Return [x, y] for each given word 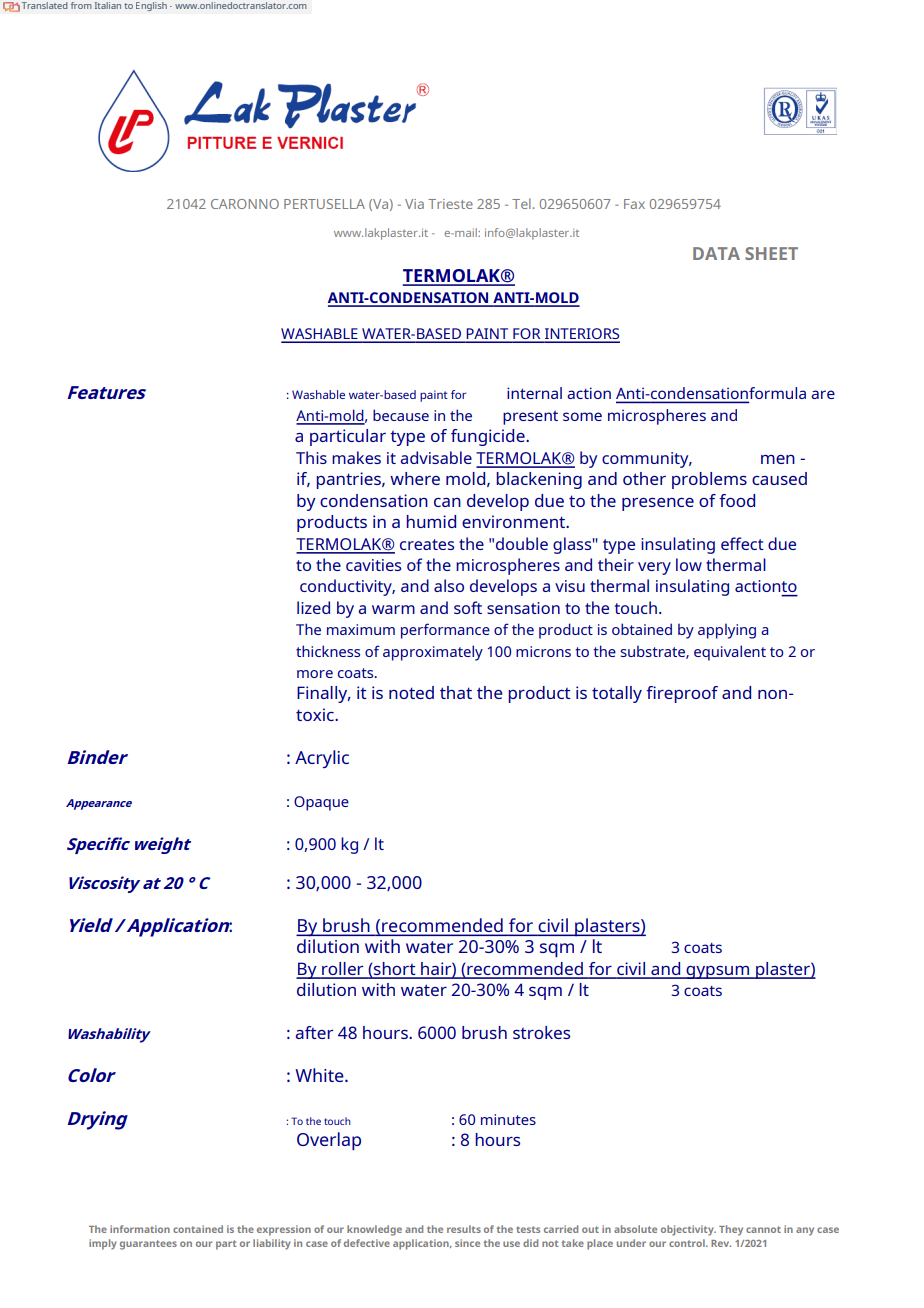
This [311, 457]
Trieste [450, 204]
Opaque [321, 803]
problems [709, 480]
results [464, 1229]
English [151, 6]
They [731, 1230]
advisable [436, 457]
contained [198, 1229]
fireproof [682, 694]
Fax [634, 204]
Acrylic [322, 759]
